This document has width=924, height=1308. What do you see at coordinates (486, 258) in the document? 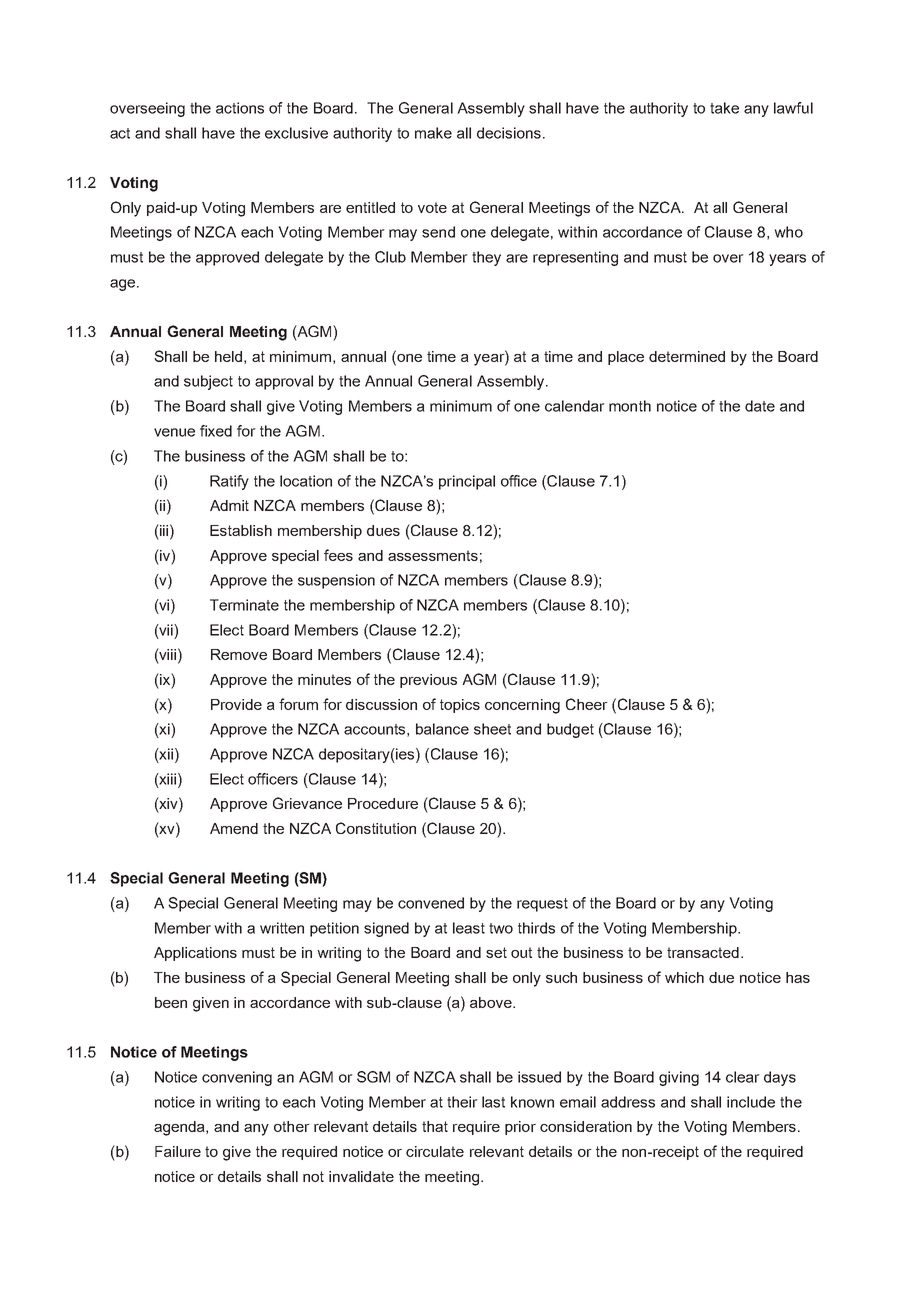
I see `they` at bounding box center [486, 258].
